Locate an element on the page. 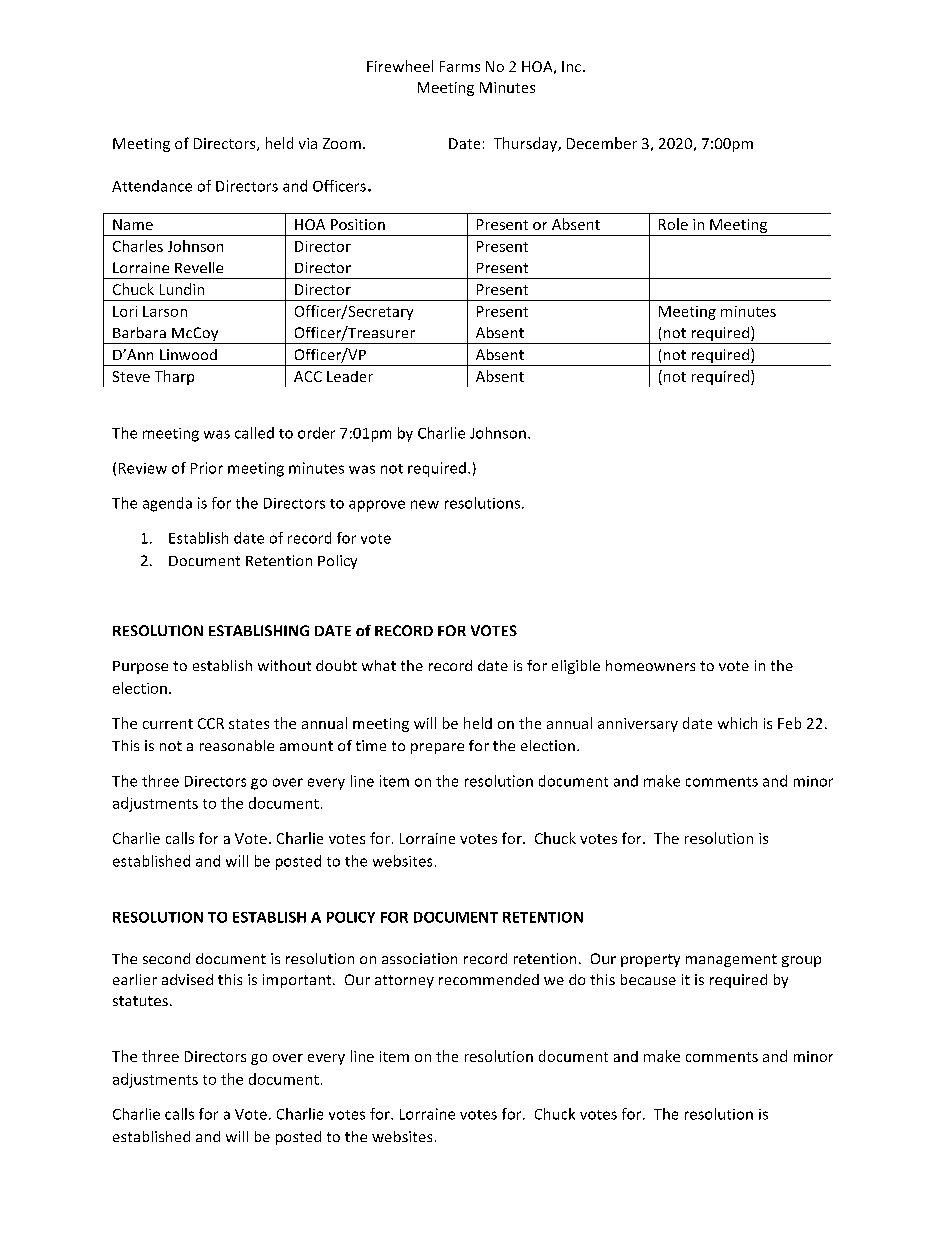 Image resolution: width=952 pixels, height=1233 pixels. which is located at coordinates (737, 723).
